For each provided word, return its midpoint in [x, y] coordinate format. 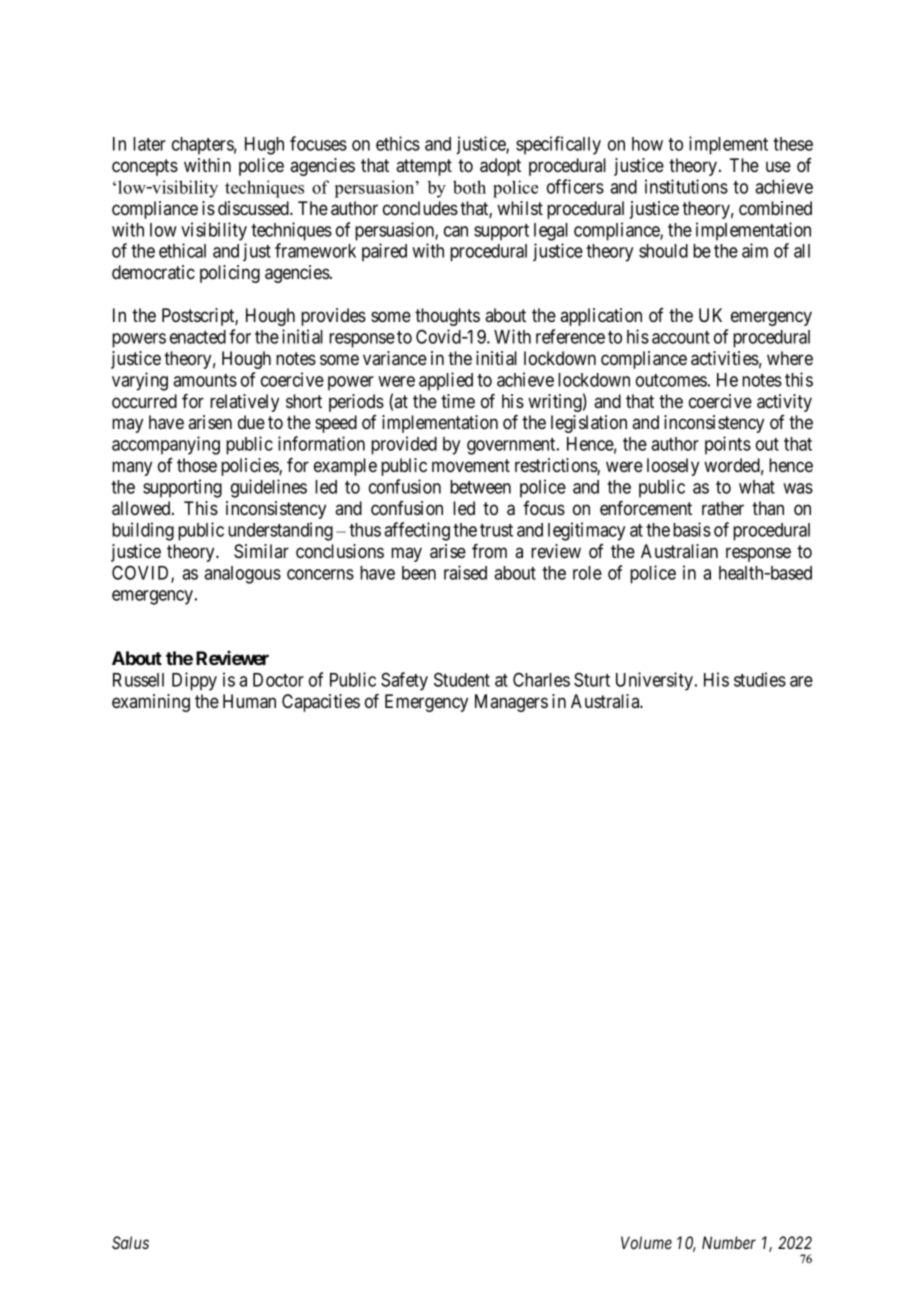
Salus [130, 1242]
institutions [686, 186]
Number [729, 1242]
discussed [254, 208]
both [469, 187]
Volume [646, 1242]
